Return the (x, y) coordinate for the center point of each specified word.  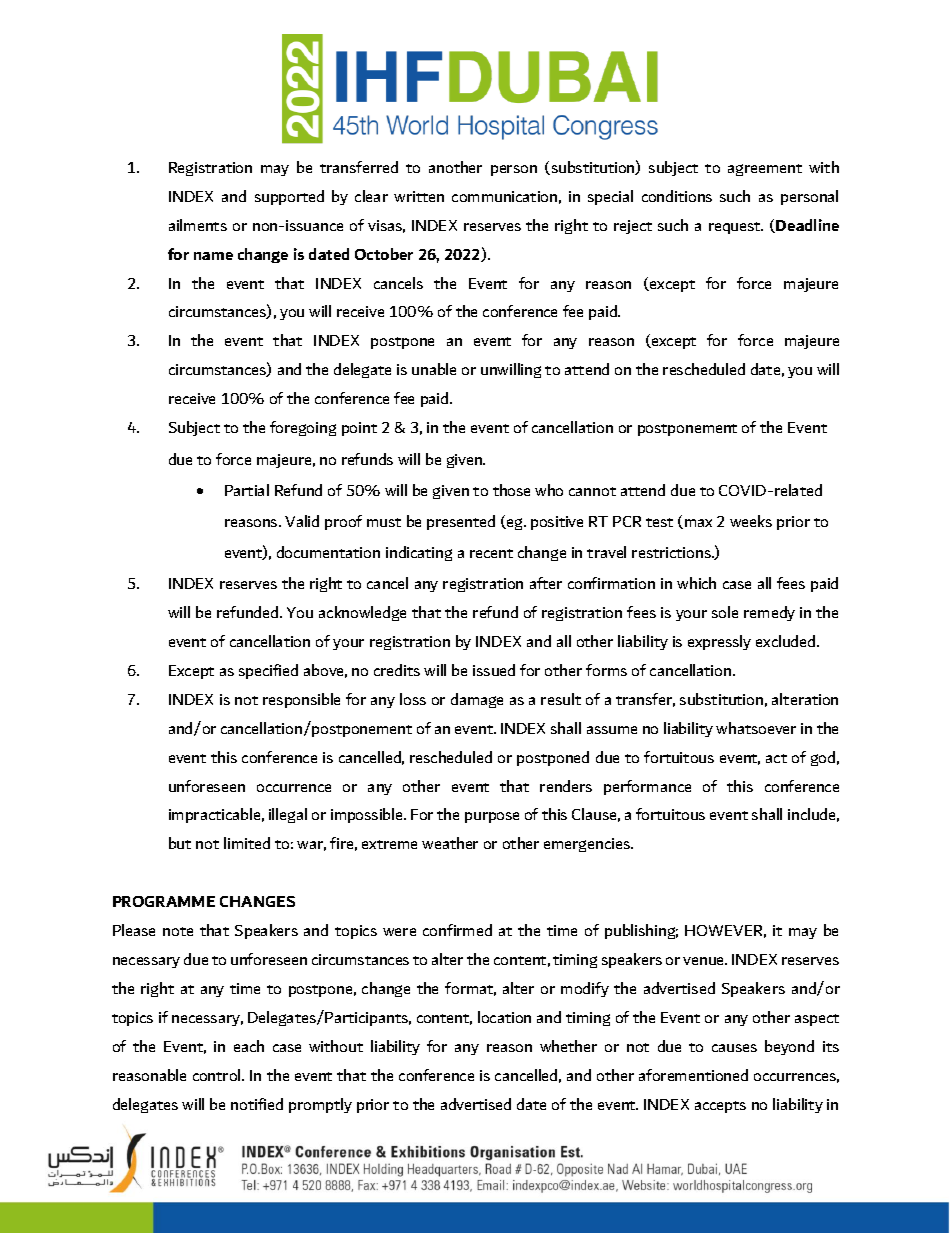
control (218, 1075)
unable (434, 369)
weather (450, 843)
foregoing (303, 428)
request (736, 228)
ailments (198, 225)
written (419, 196)
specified (268, 671)
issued (494, 670)
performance (647, 787)
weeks (751, 521)
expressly (719, 642)
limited (247, 843)
